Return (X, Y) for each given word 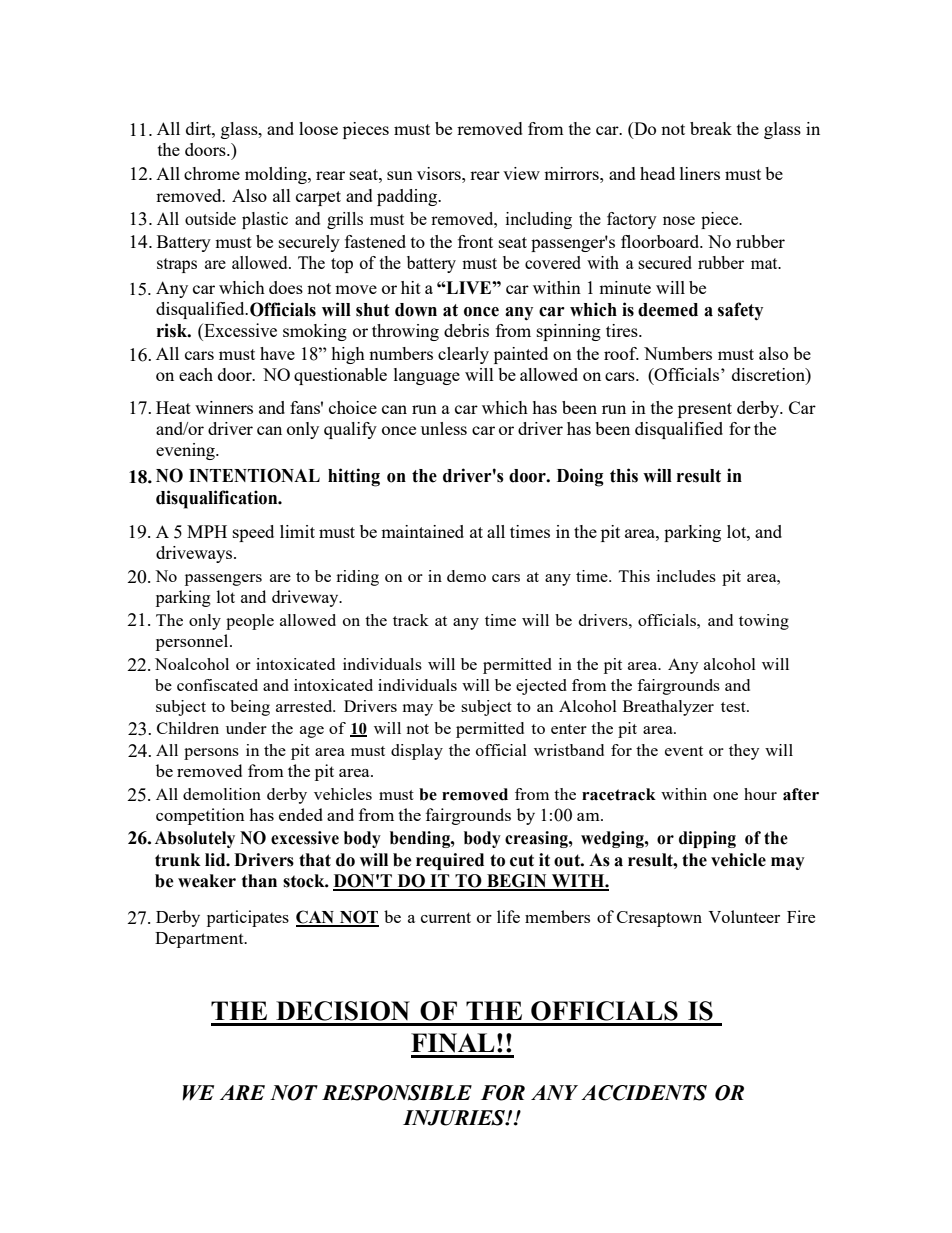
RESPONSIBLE (397, 1093)
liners (700, 173)
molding (277, 175)
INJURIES (455, 1118)
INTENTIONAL (254, 475)
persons (211, 754)
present (705, 410)
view (521, 173)
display (417, 752)
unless (444, 428)
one (725, 796)
